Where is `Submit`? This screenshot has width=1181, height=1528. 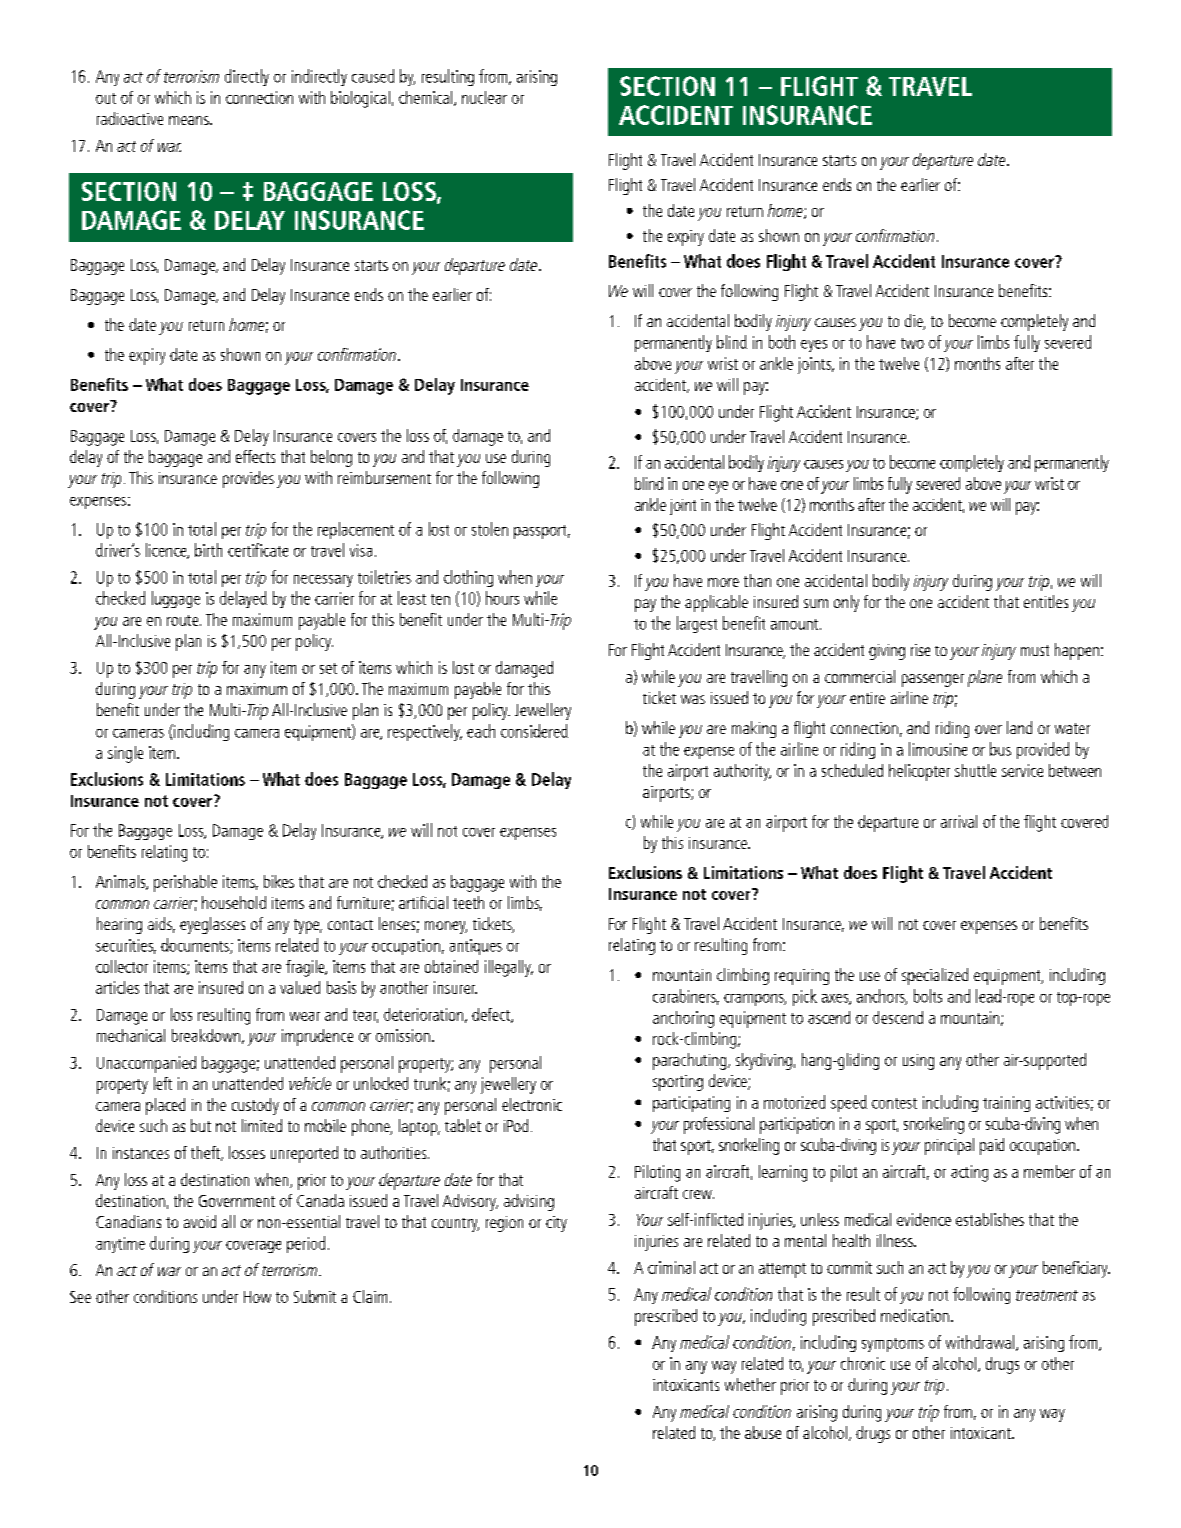 Submit is located at coordinates (315, 1296).
